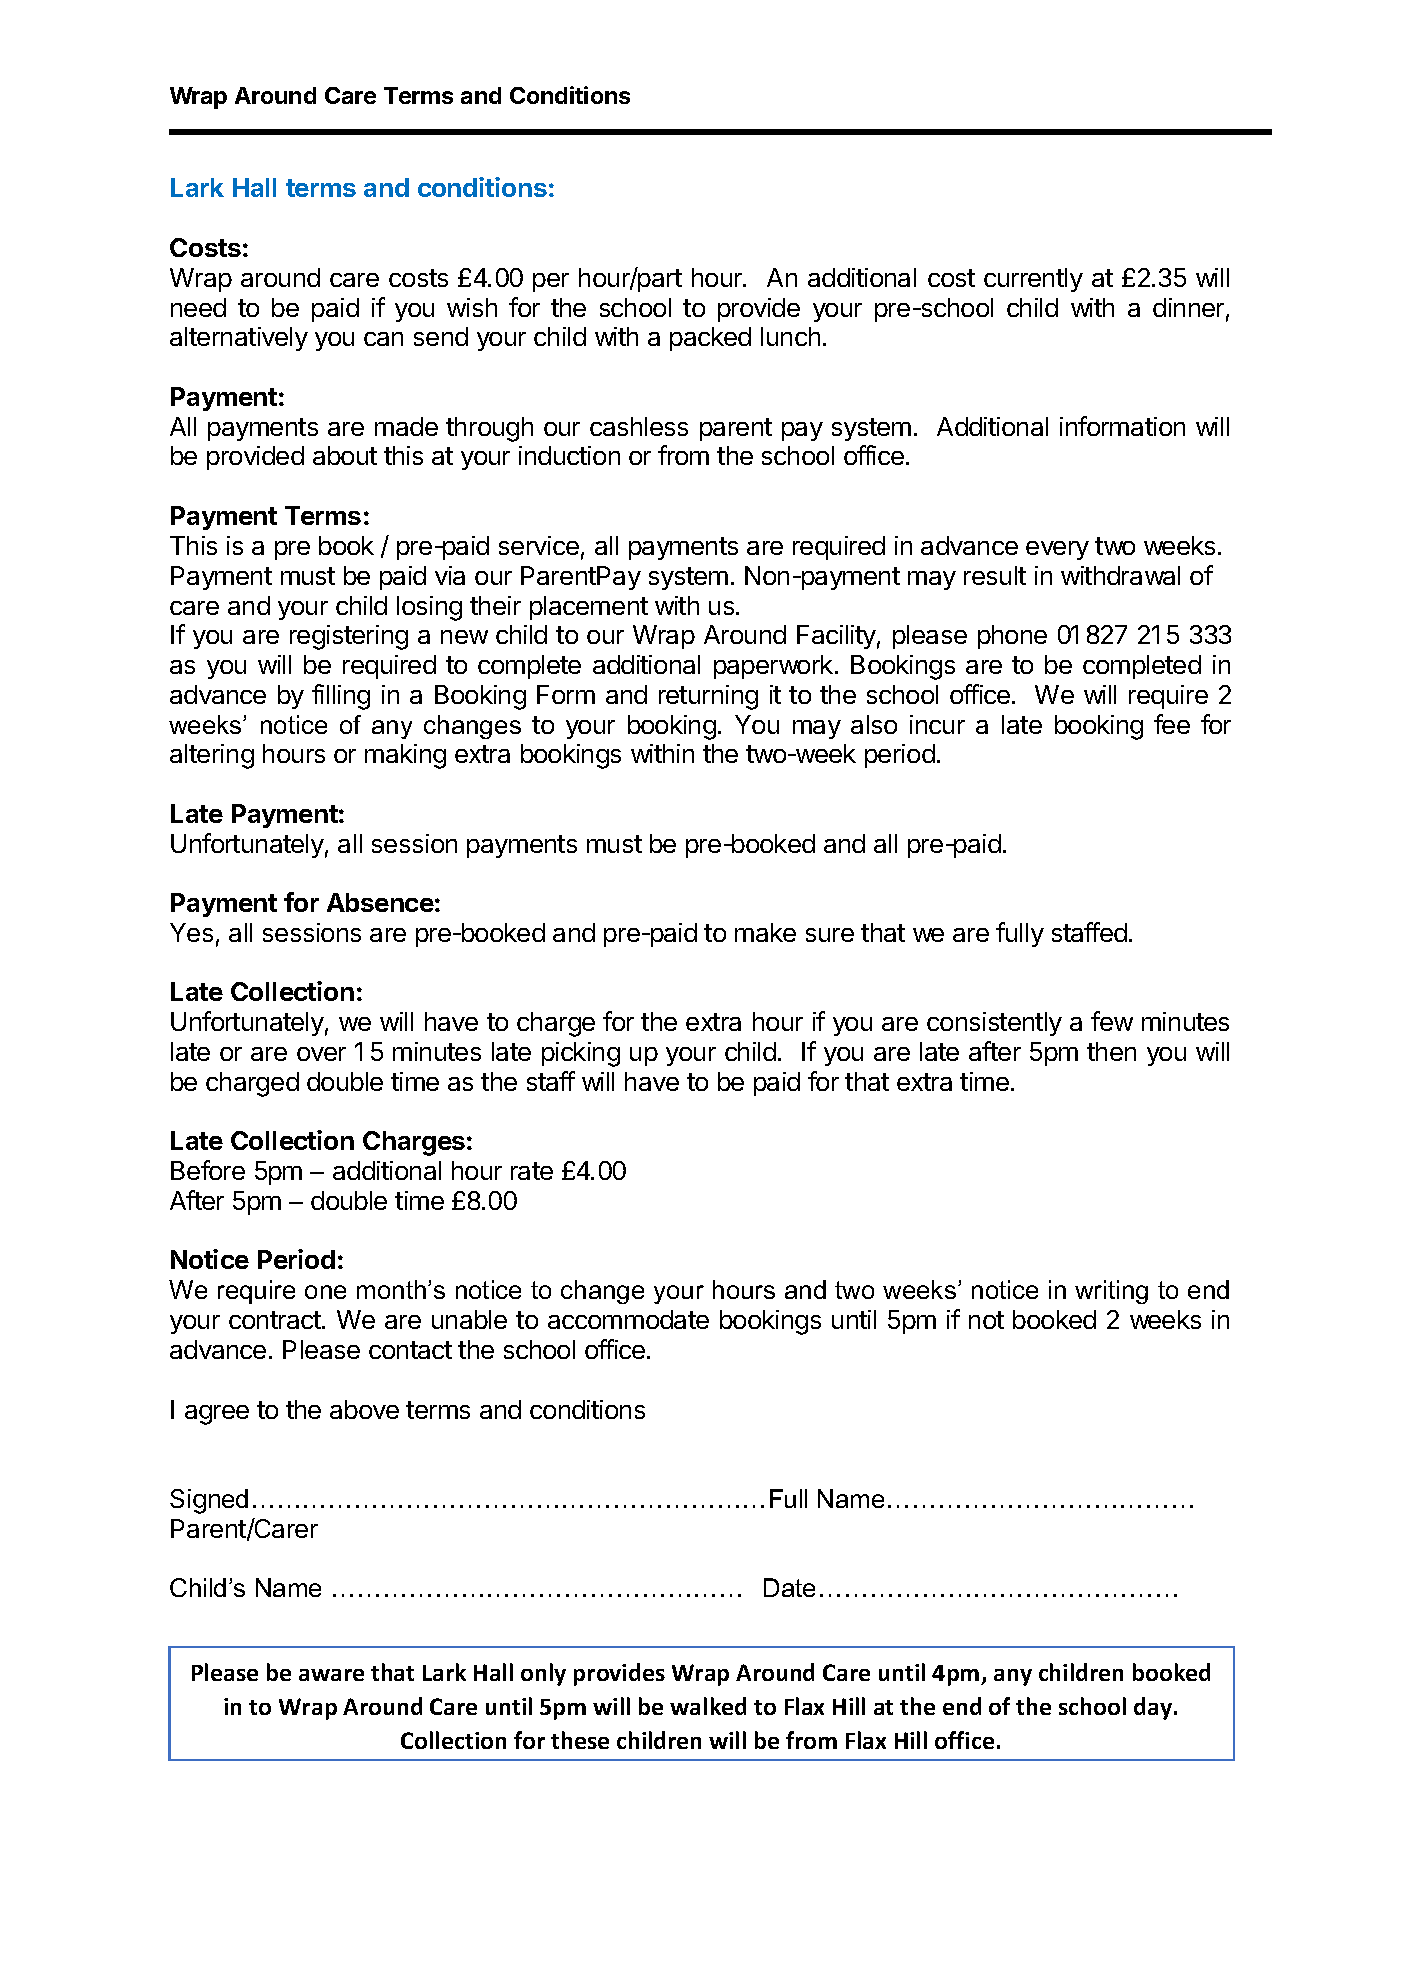 This page has height=1982, width=1401. I want to click on aware, so click(331, 1675).
